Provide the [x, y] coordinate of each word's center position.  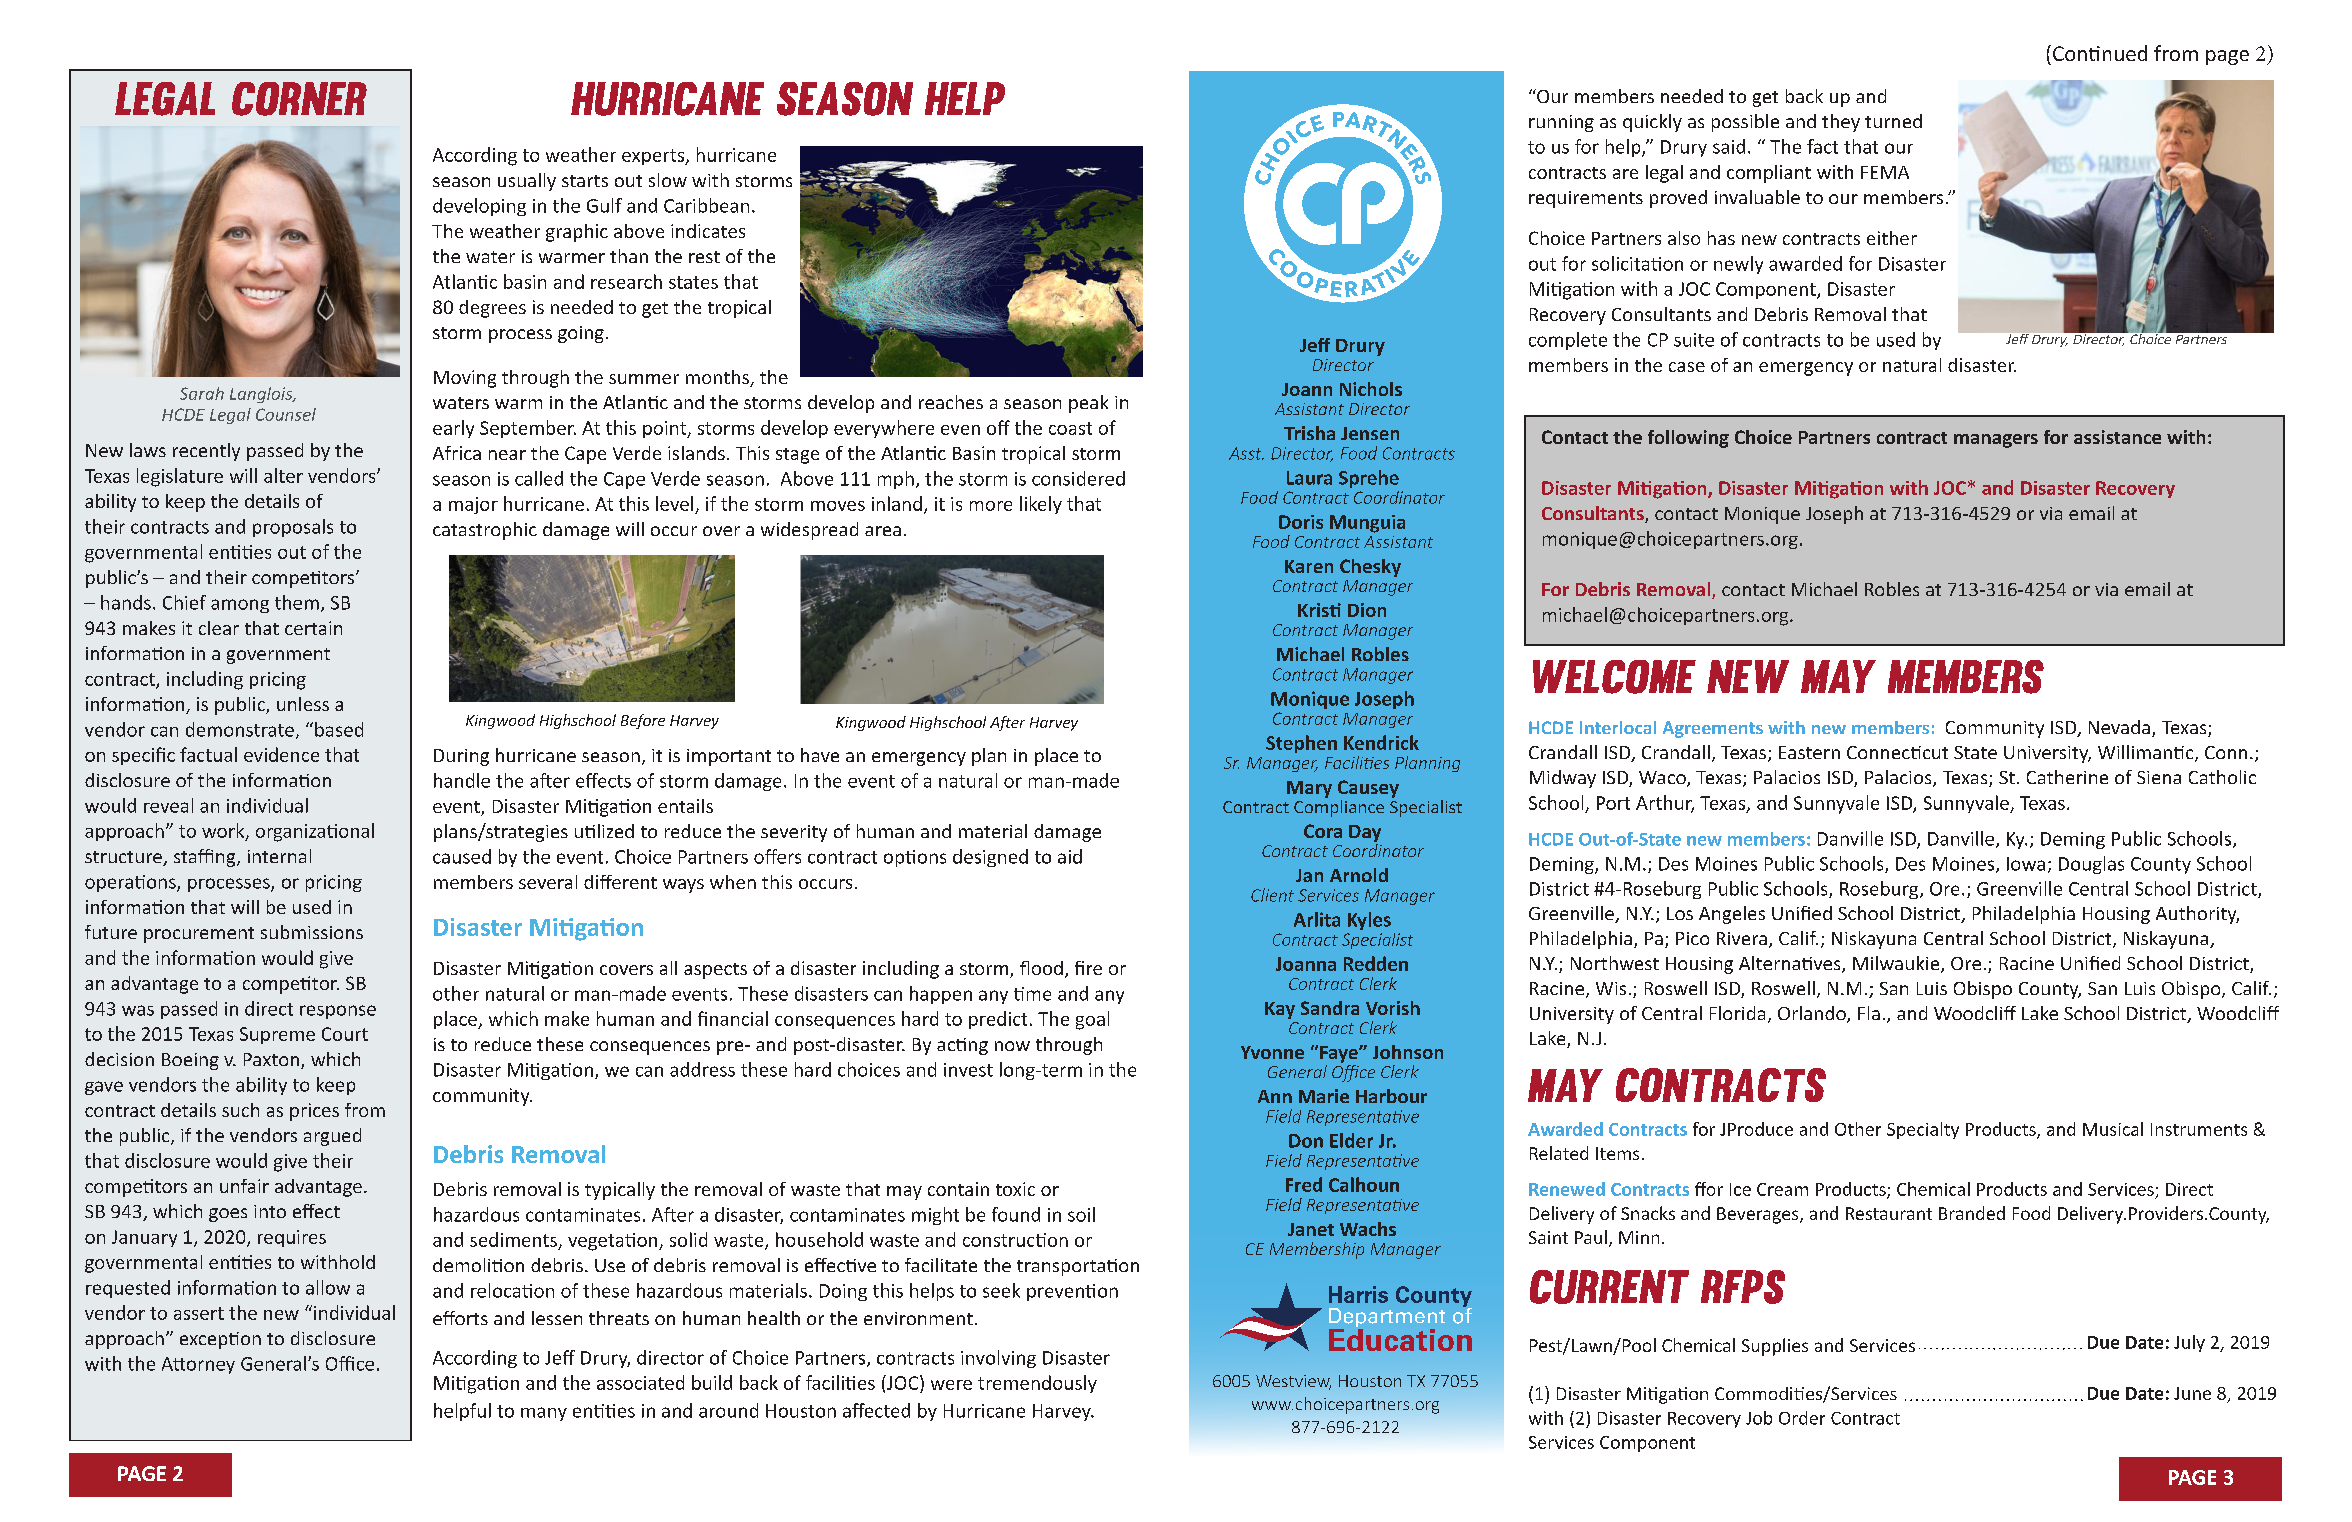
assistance [2117, 437]
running [1561, 123]
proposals [293, 528]
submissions [312, 932]
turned [1893, 121]
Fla [1869, 1013]
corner [299, 99]
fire [1088, 968]
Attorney [198, 1365]
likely [1041, 505]
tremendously [1037, 1384]
